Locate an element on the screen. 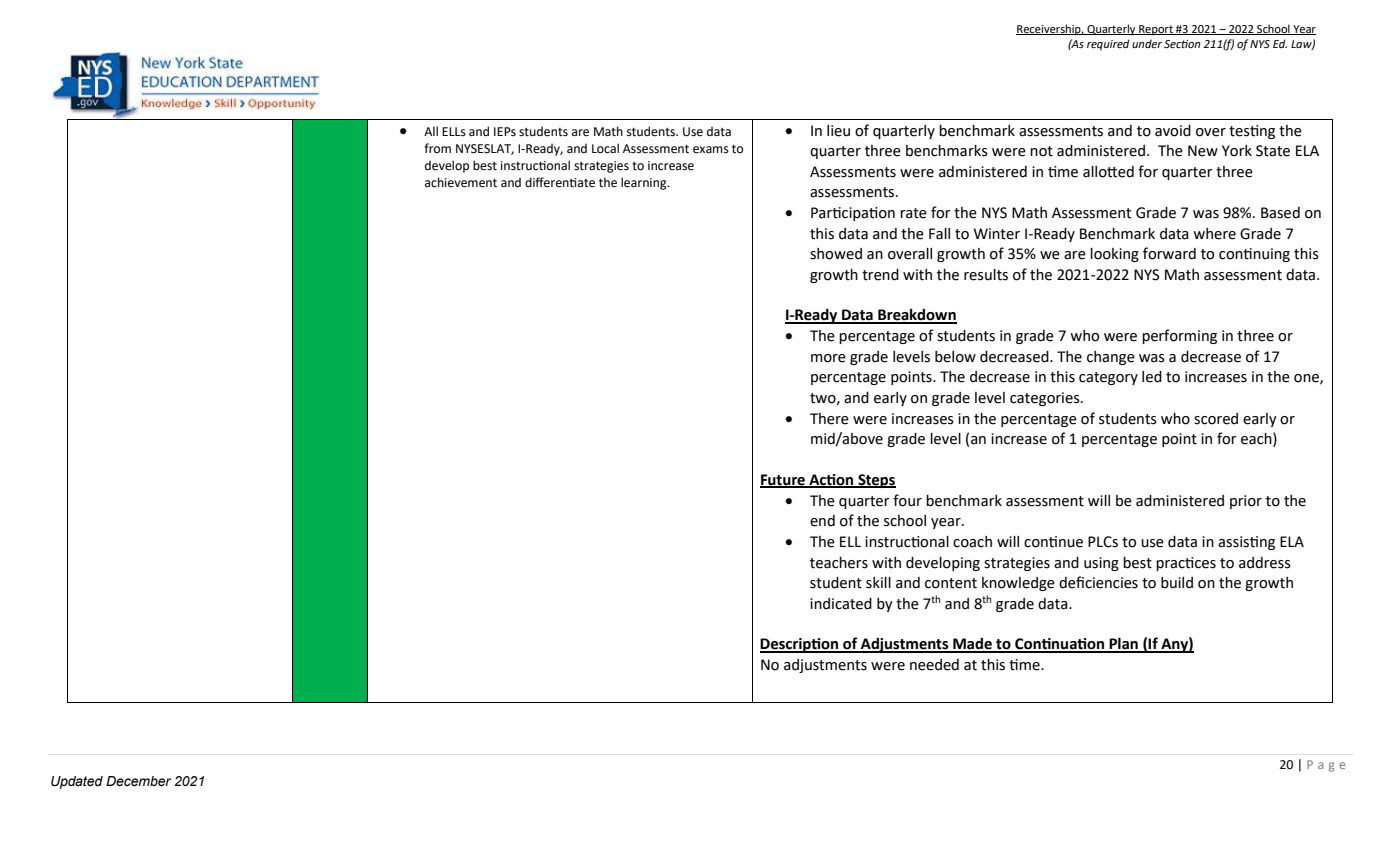 This screenshot has width=1400, height=850. from is located at coordinates (437, 148).
